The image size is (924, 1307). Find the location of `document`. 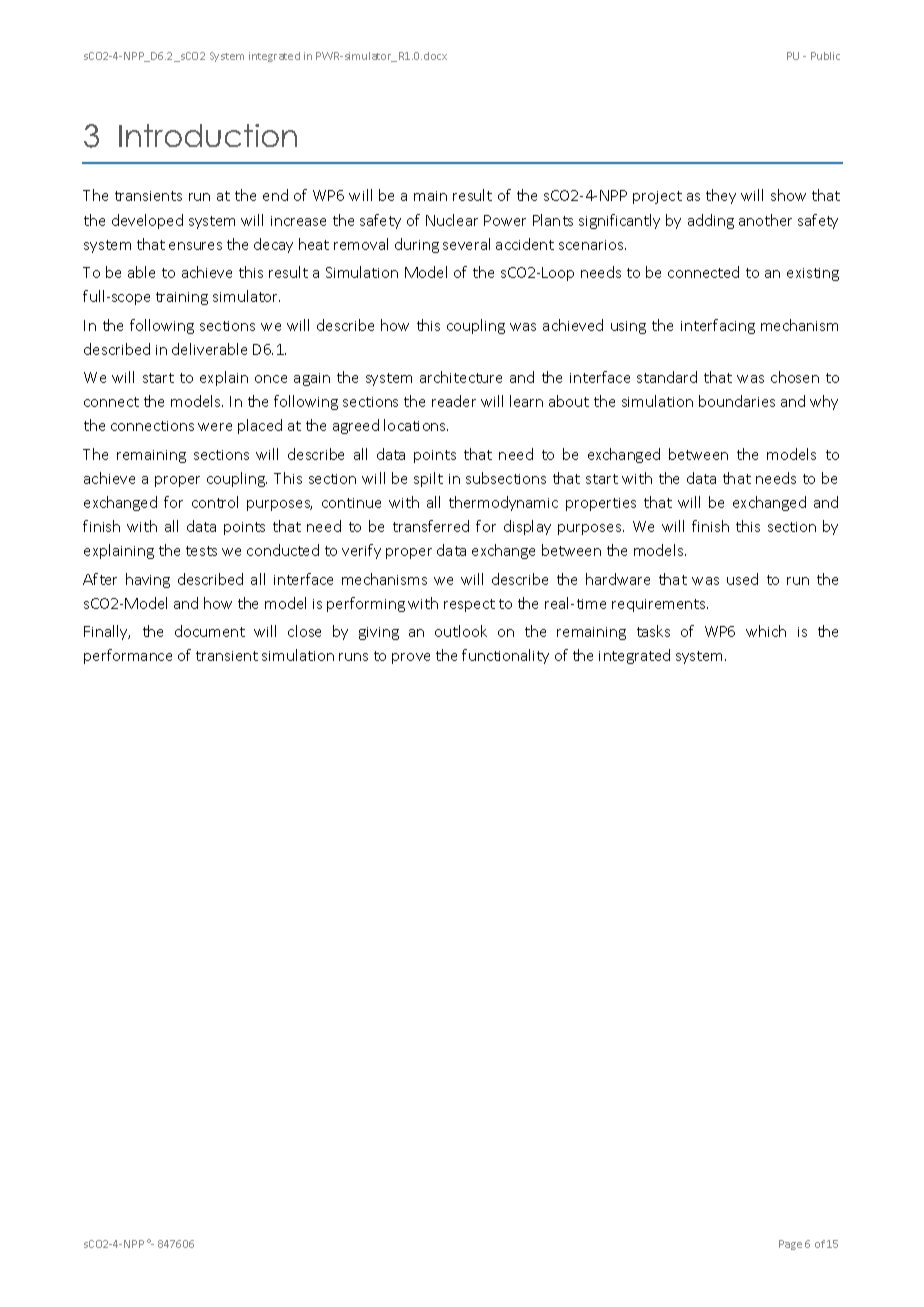

document is located at coordinates (210, 631).
